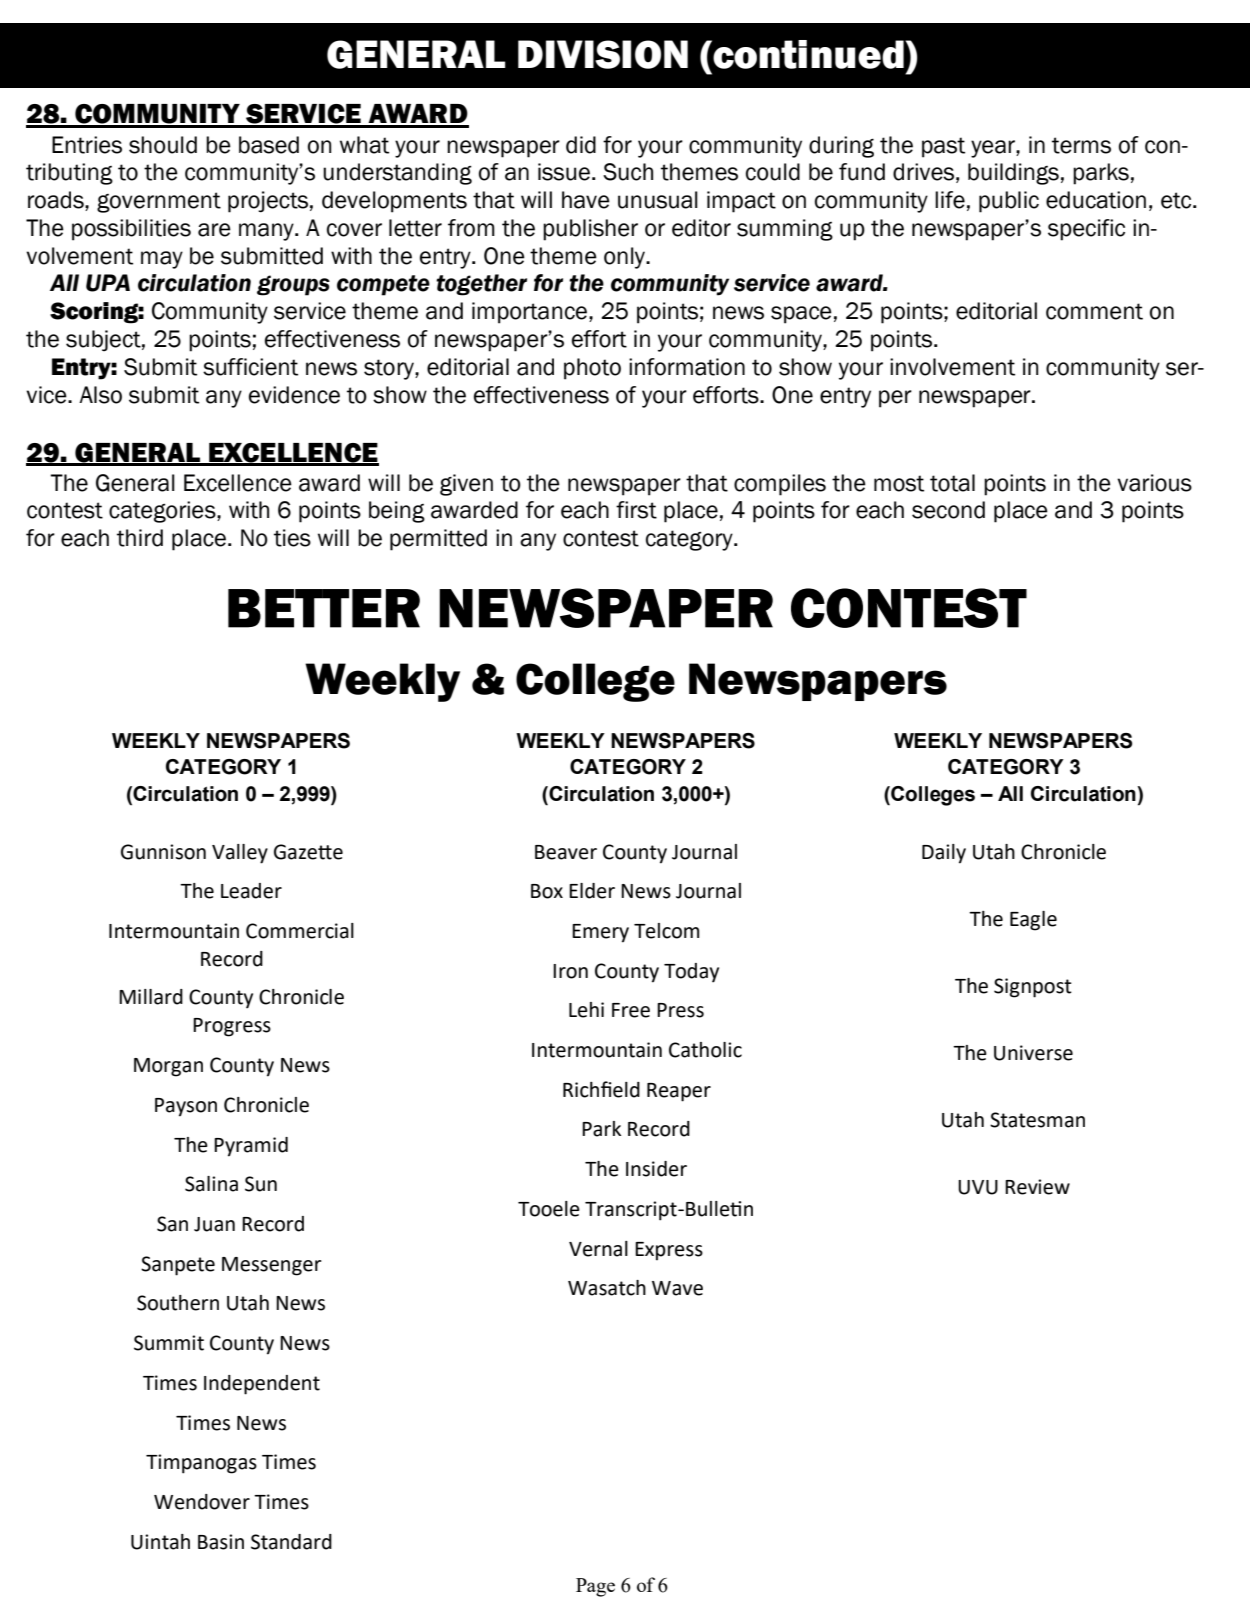 This screenshot has width=1250, height=1618. I want to click on Basin, so click(221, 1542).
